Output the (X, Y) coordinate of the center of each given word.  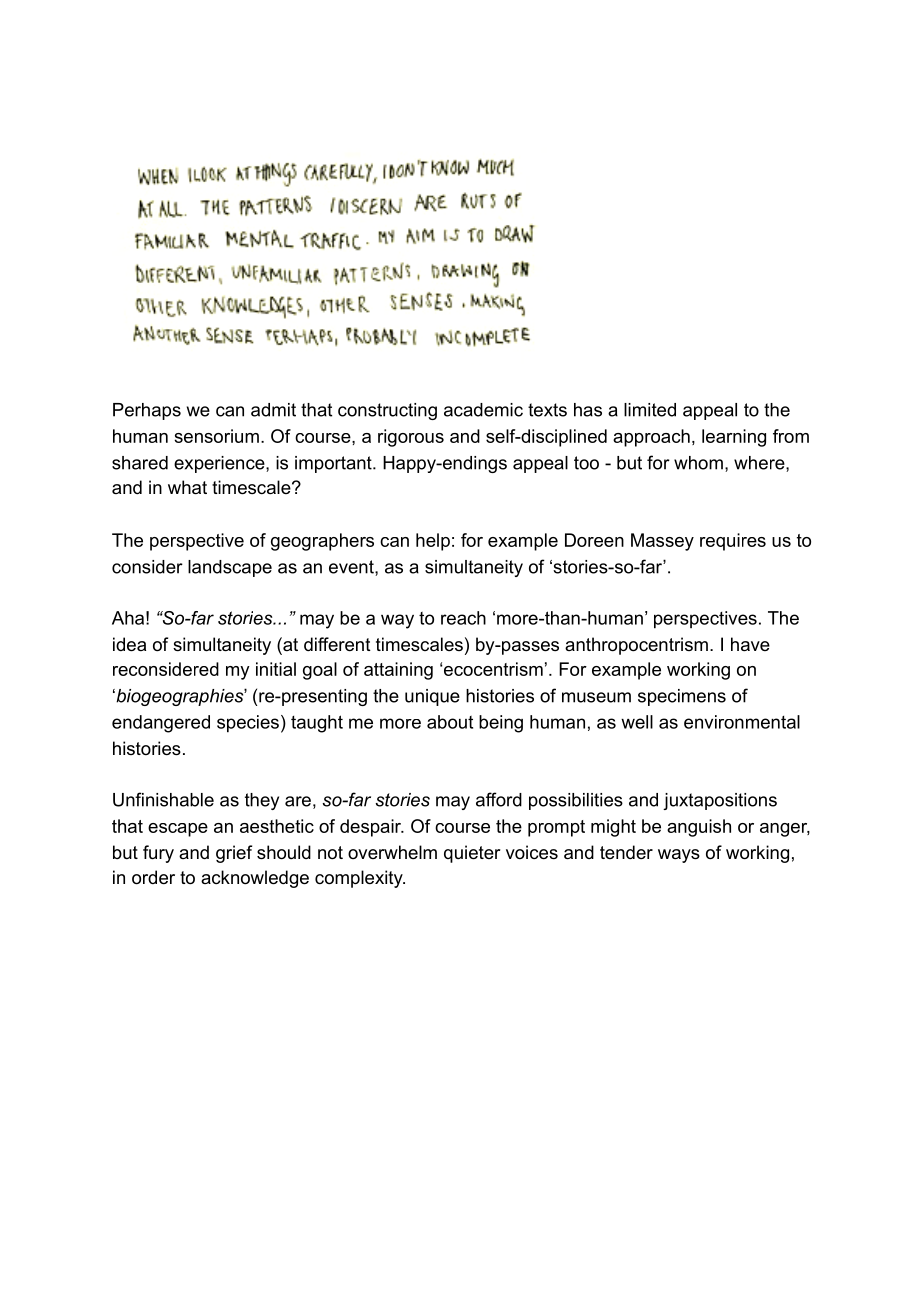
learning (734, 438)
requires (733, 542)
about (450, 722)
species (248, 724)
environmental (742, 722)
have (750, 644)
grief (234, 854)
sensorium (216, 436)
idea (129, 644)
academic (483, 410)
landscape (230, 568)
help (433, 542)
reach (463, 618)
